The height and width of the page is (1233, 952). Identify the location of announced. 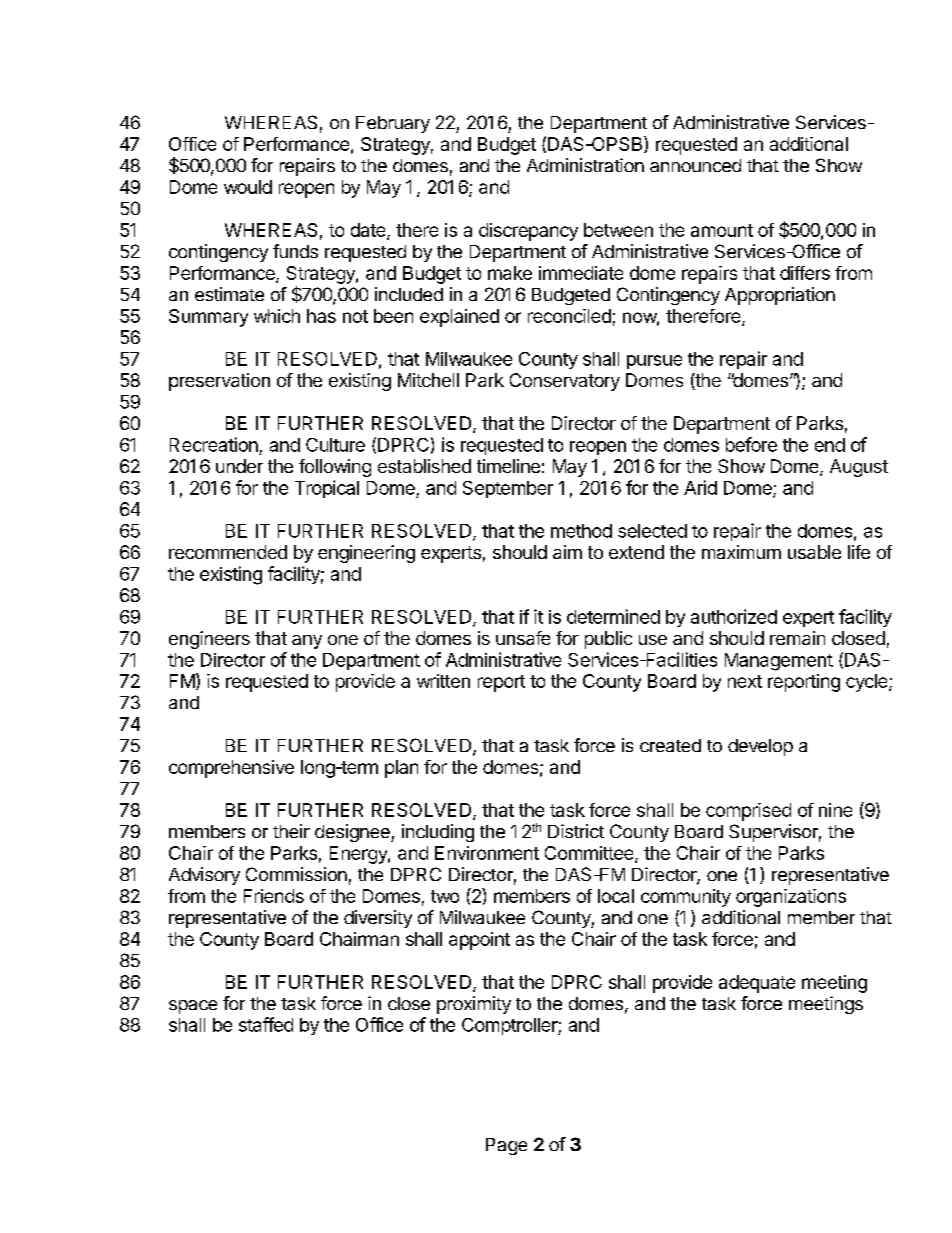
(695, 165).
